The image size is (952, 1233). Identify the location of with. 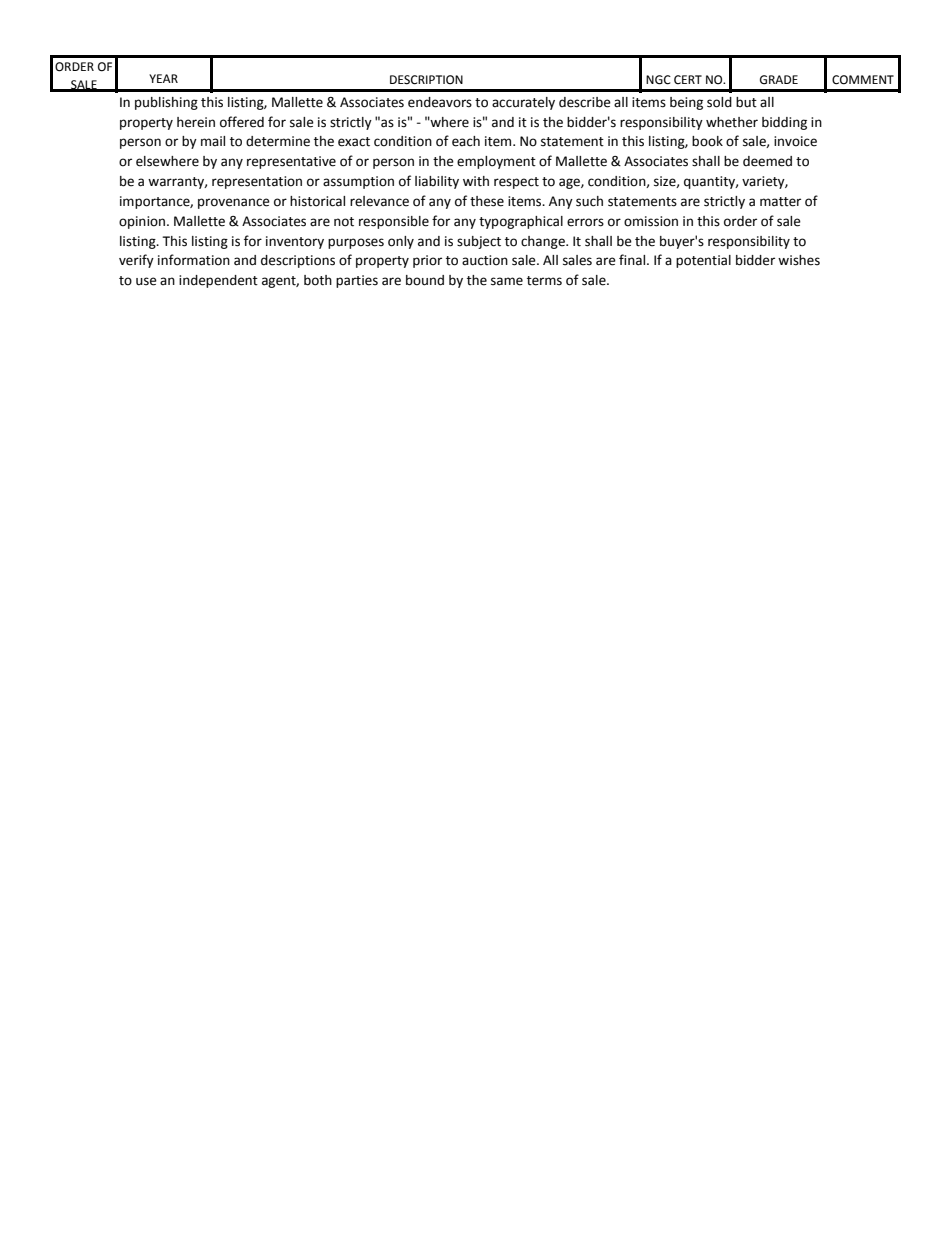
(476, 181).
